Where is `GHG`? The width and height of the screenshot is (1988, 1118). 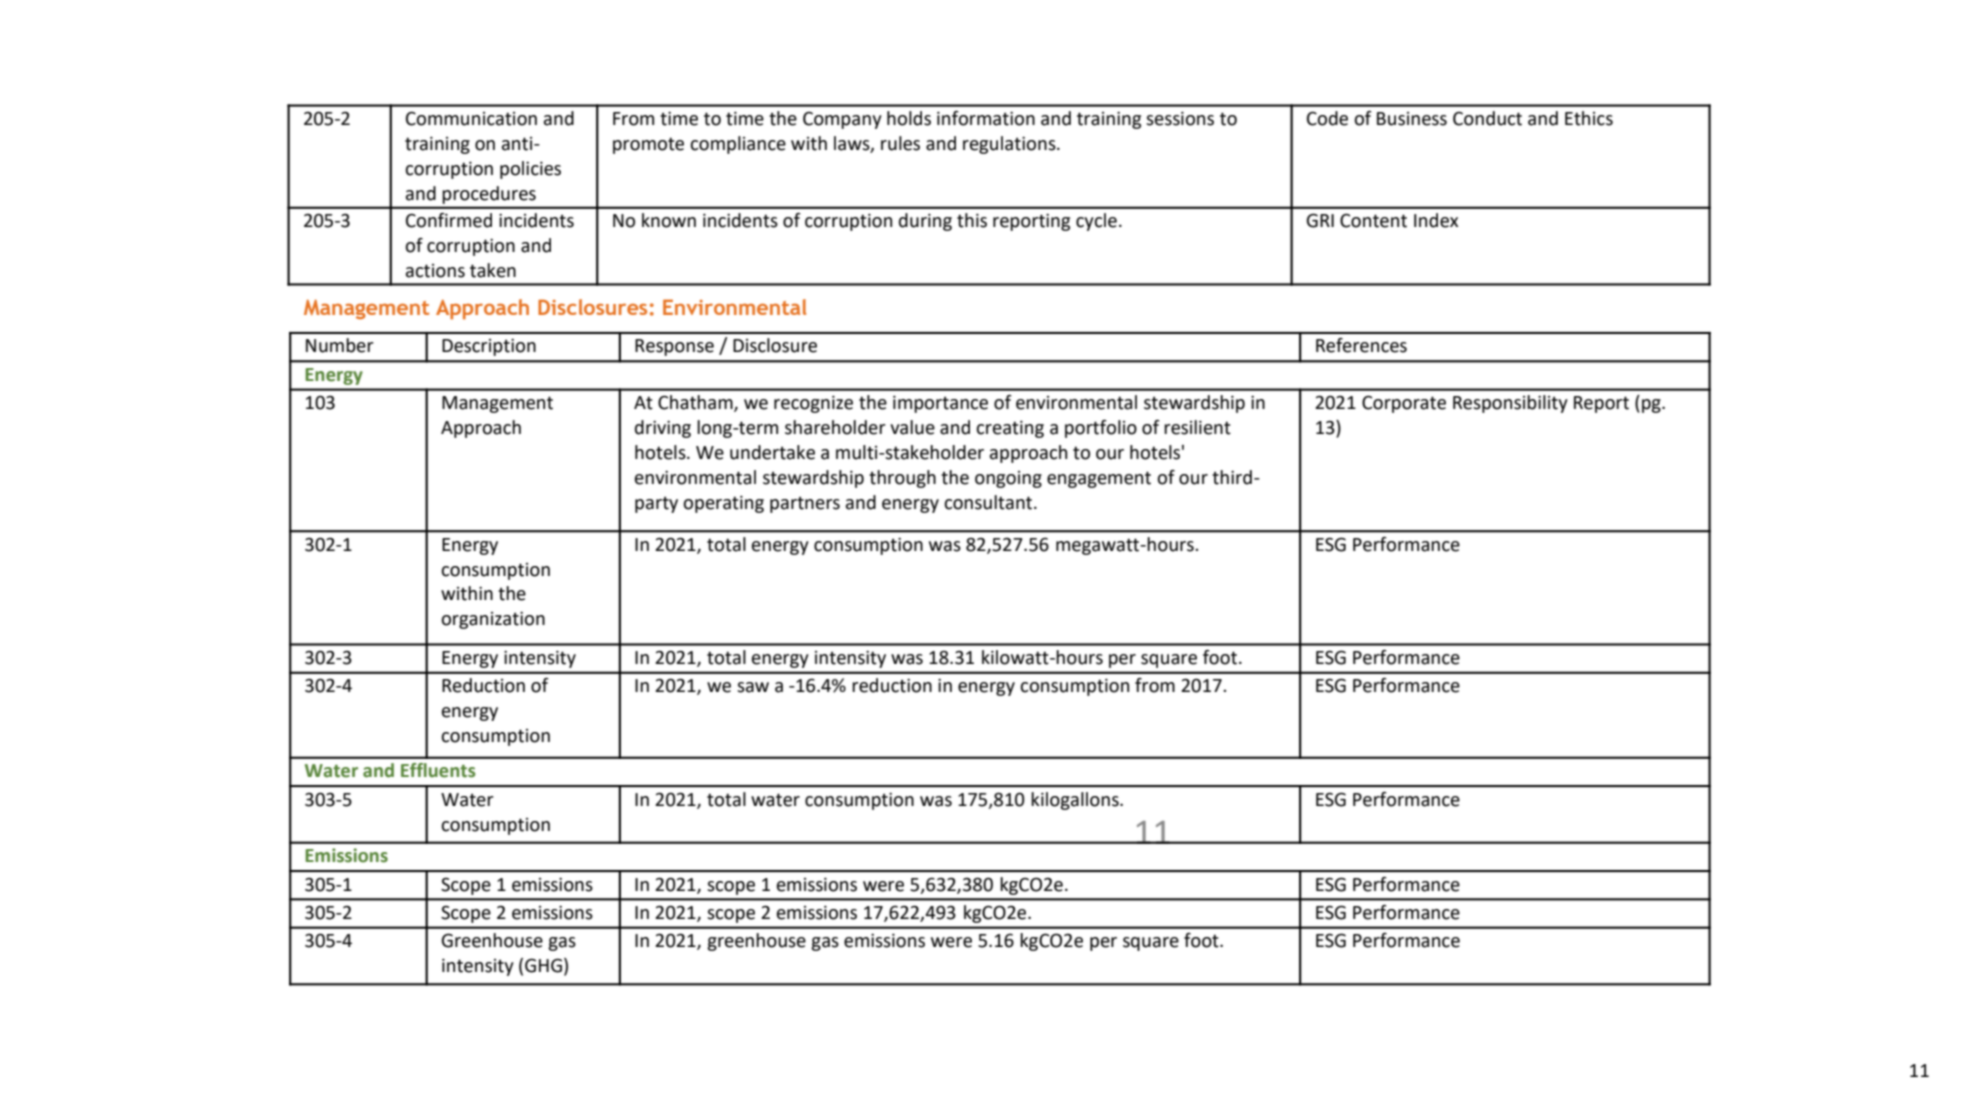
GHG is located at coordinates (543, 965).
